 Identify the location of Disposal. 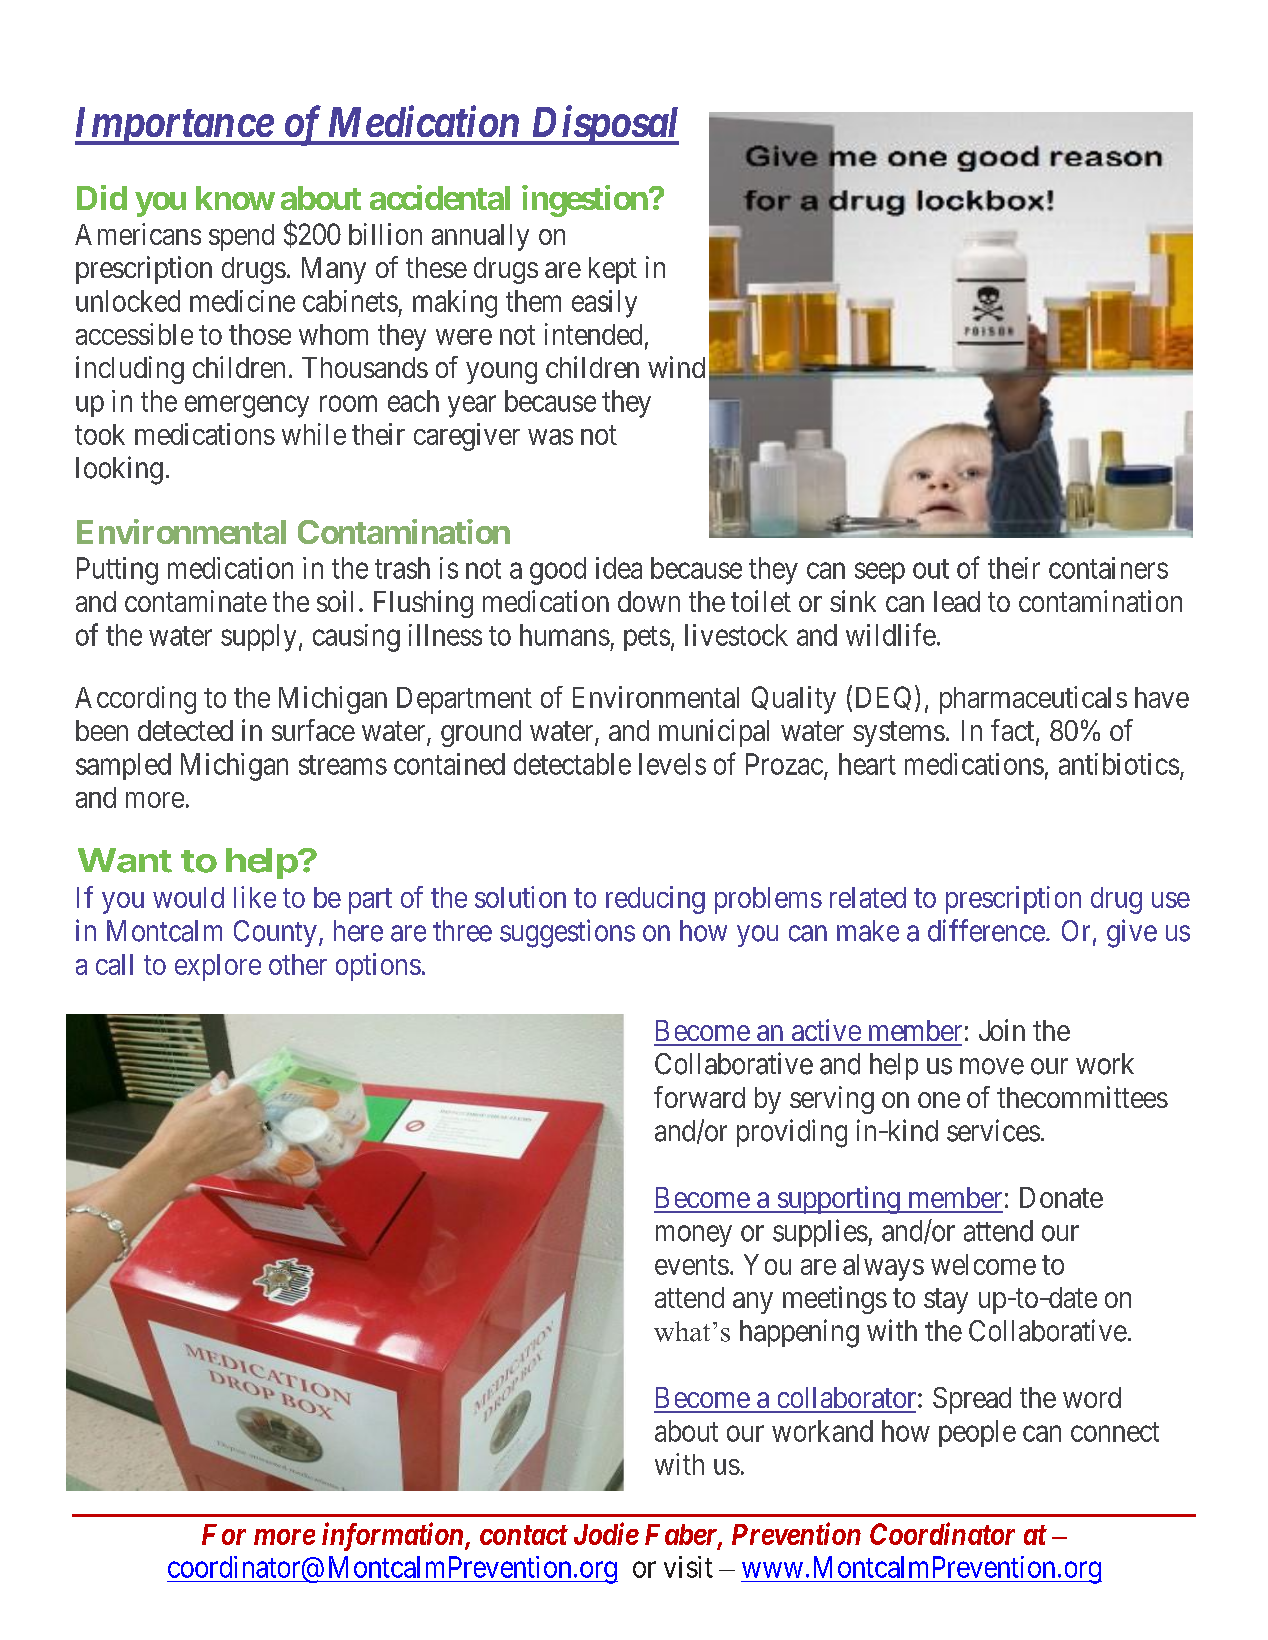
(603, 125).
